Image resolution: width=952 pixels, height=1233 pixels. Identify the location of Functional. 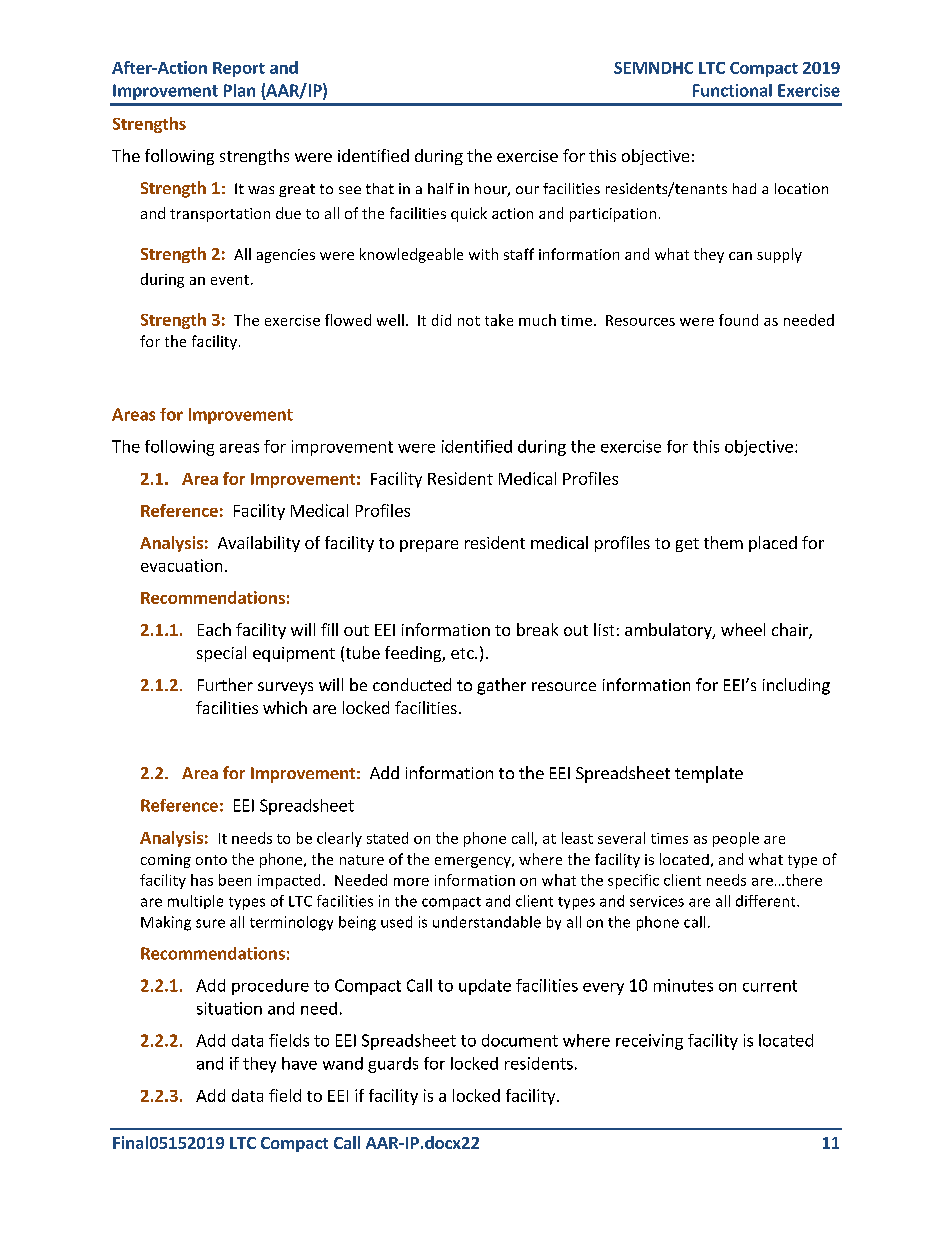
(732, 90).
